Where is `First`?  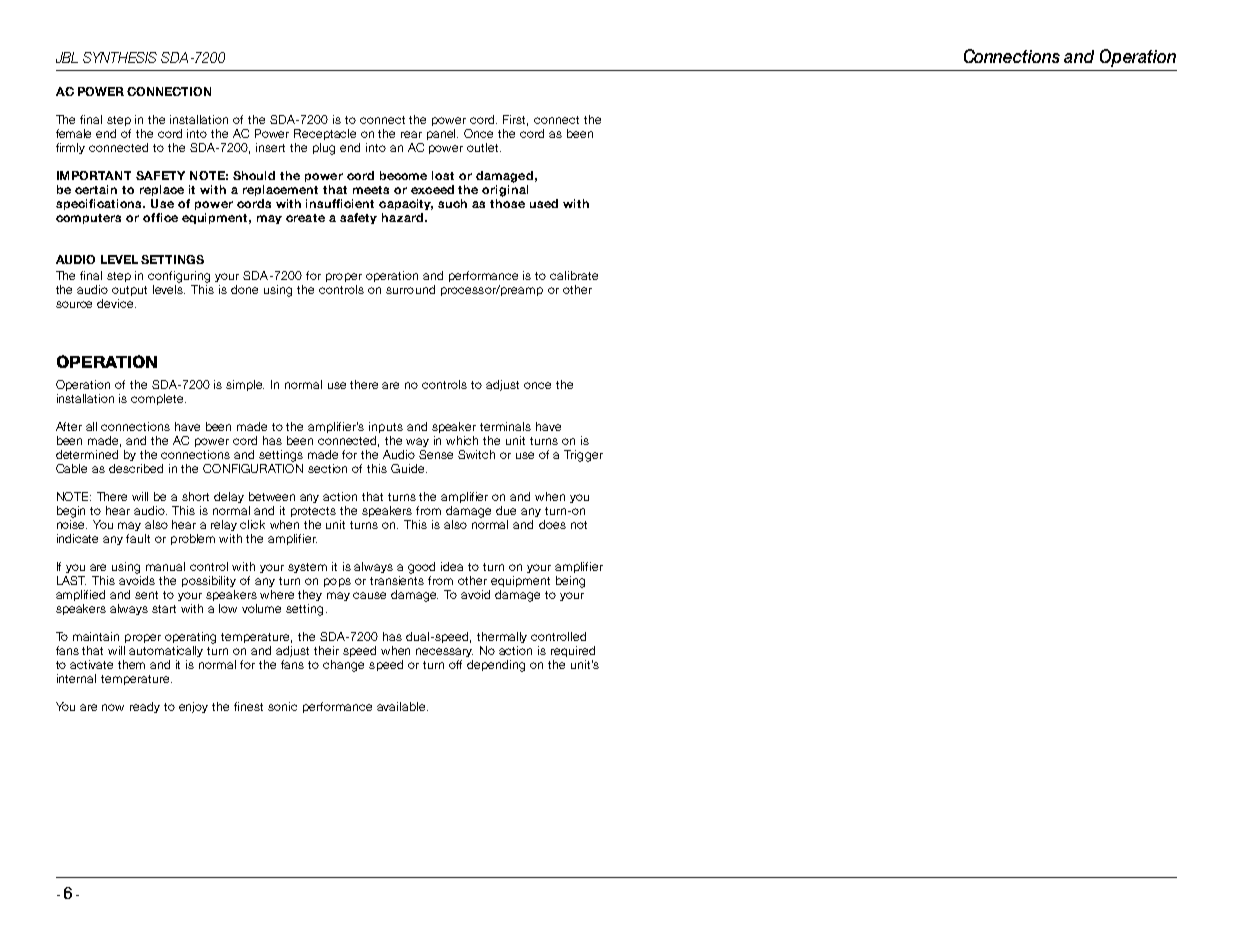 First is located at coordinates (515, 120).
